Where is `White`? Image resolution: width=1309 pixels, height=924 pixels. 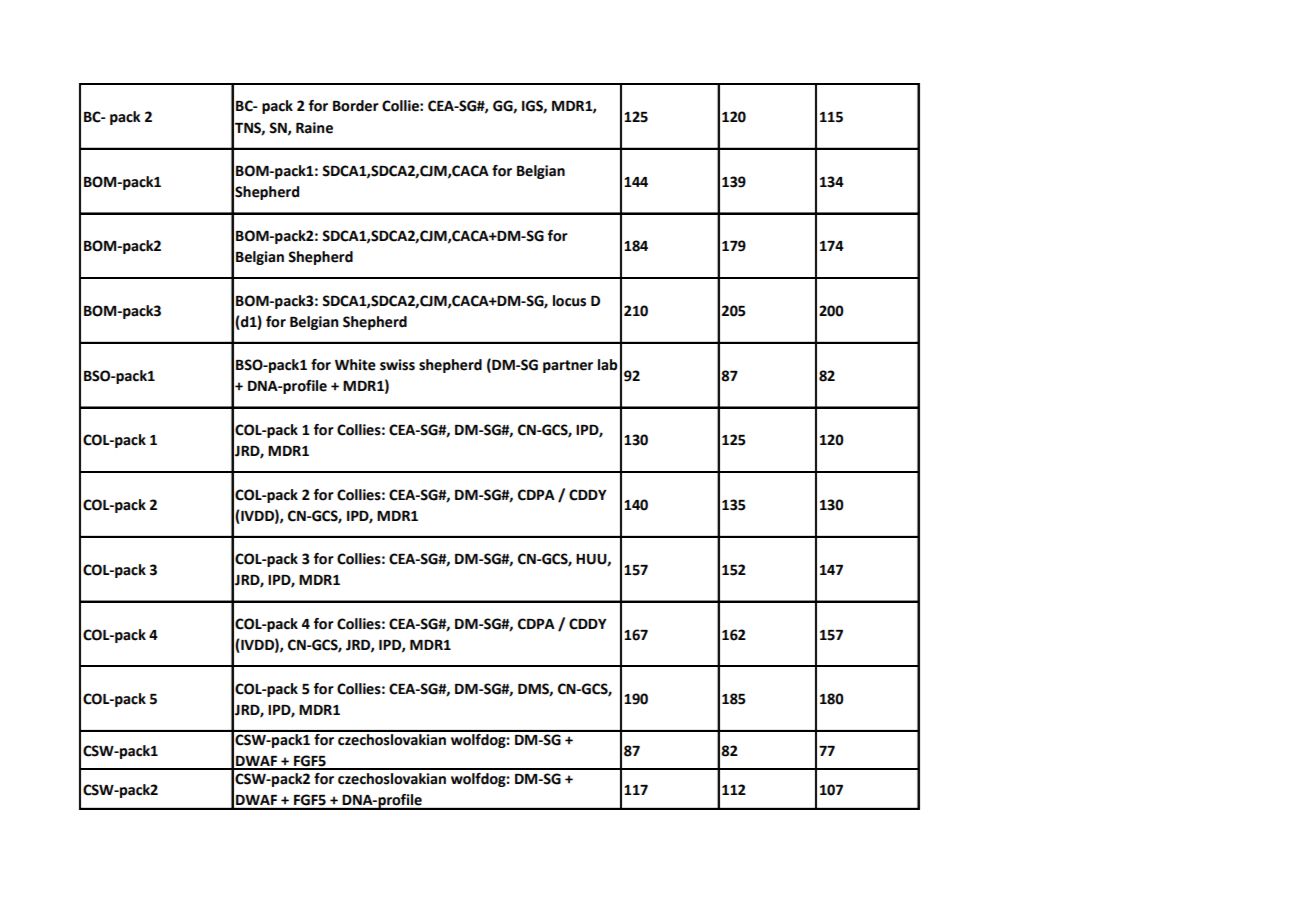
White is located at coordinates (355, 365).
